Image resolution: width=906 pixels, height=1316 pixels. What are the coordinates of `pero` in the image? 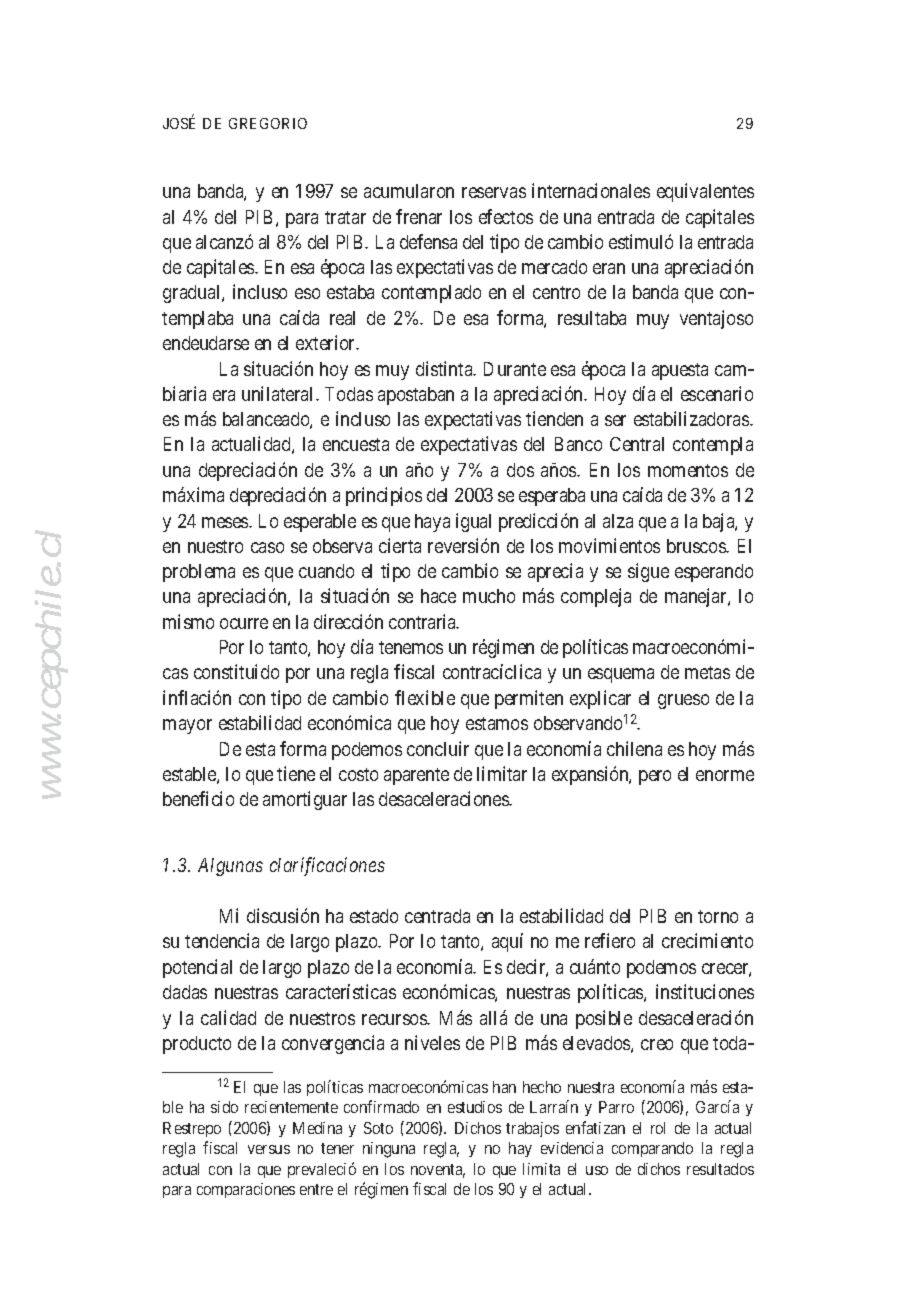 It's located at (655, 777).
